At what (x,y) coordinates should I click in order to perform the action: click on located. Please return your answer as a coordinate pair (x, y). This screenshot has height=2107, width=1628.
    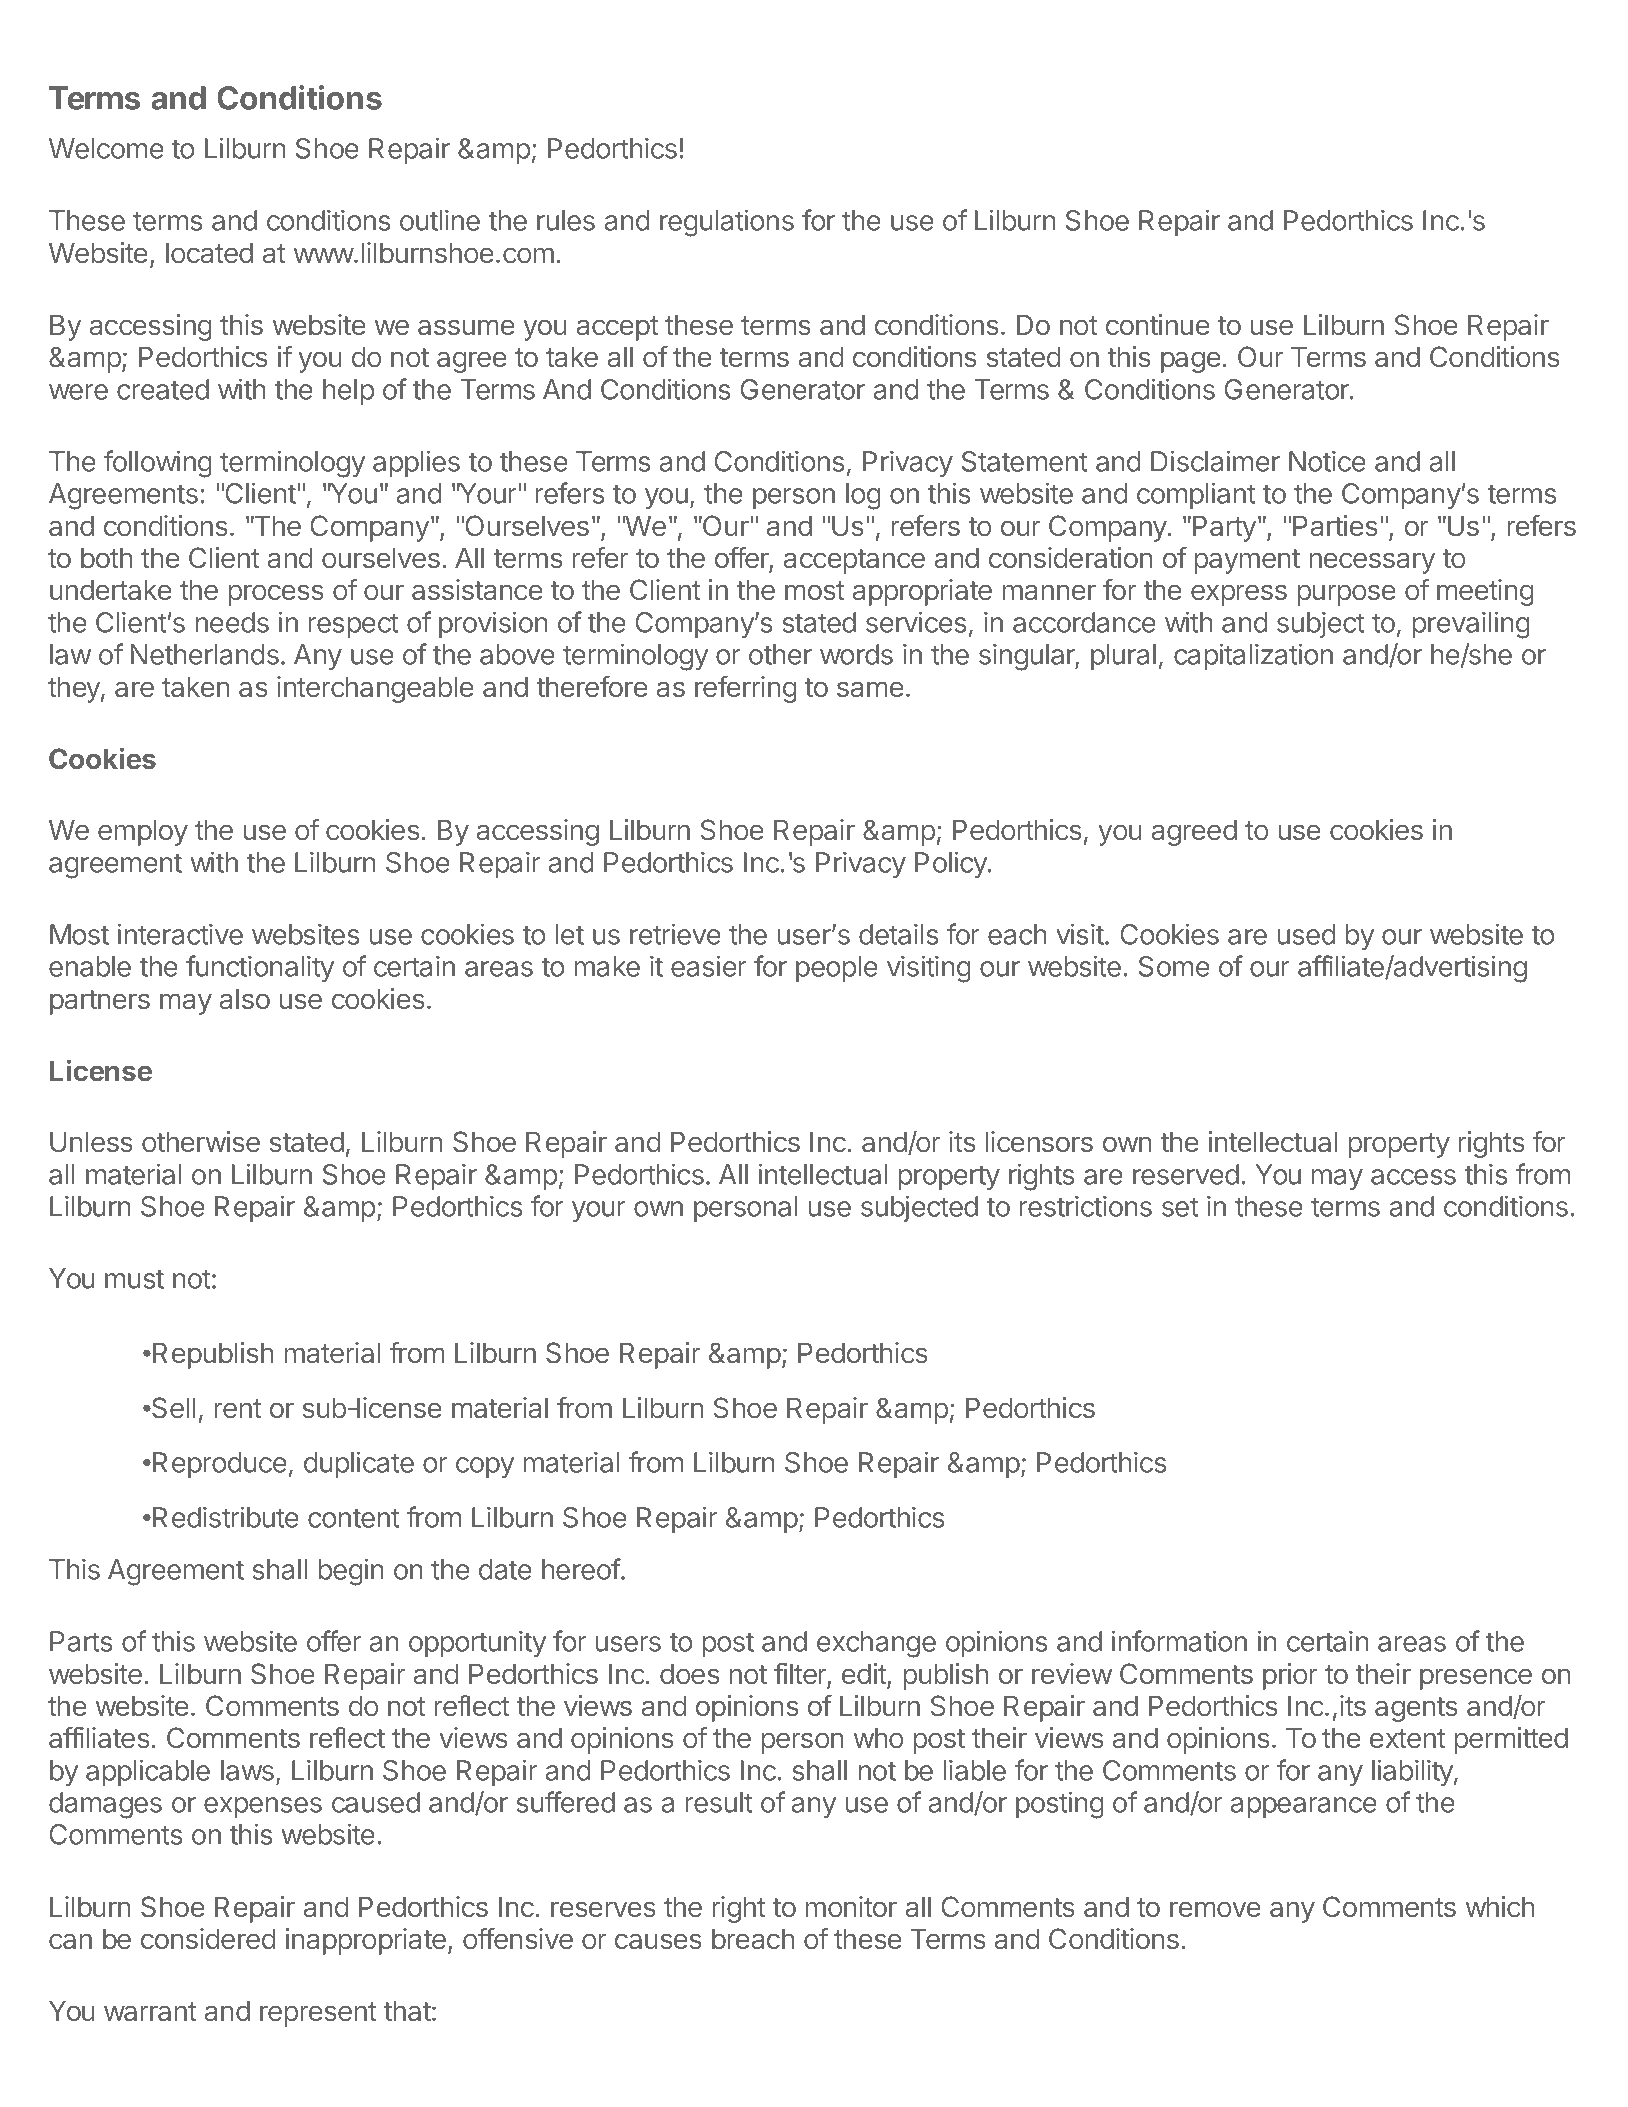
    Looking at the image, I should click on (209, 253).
